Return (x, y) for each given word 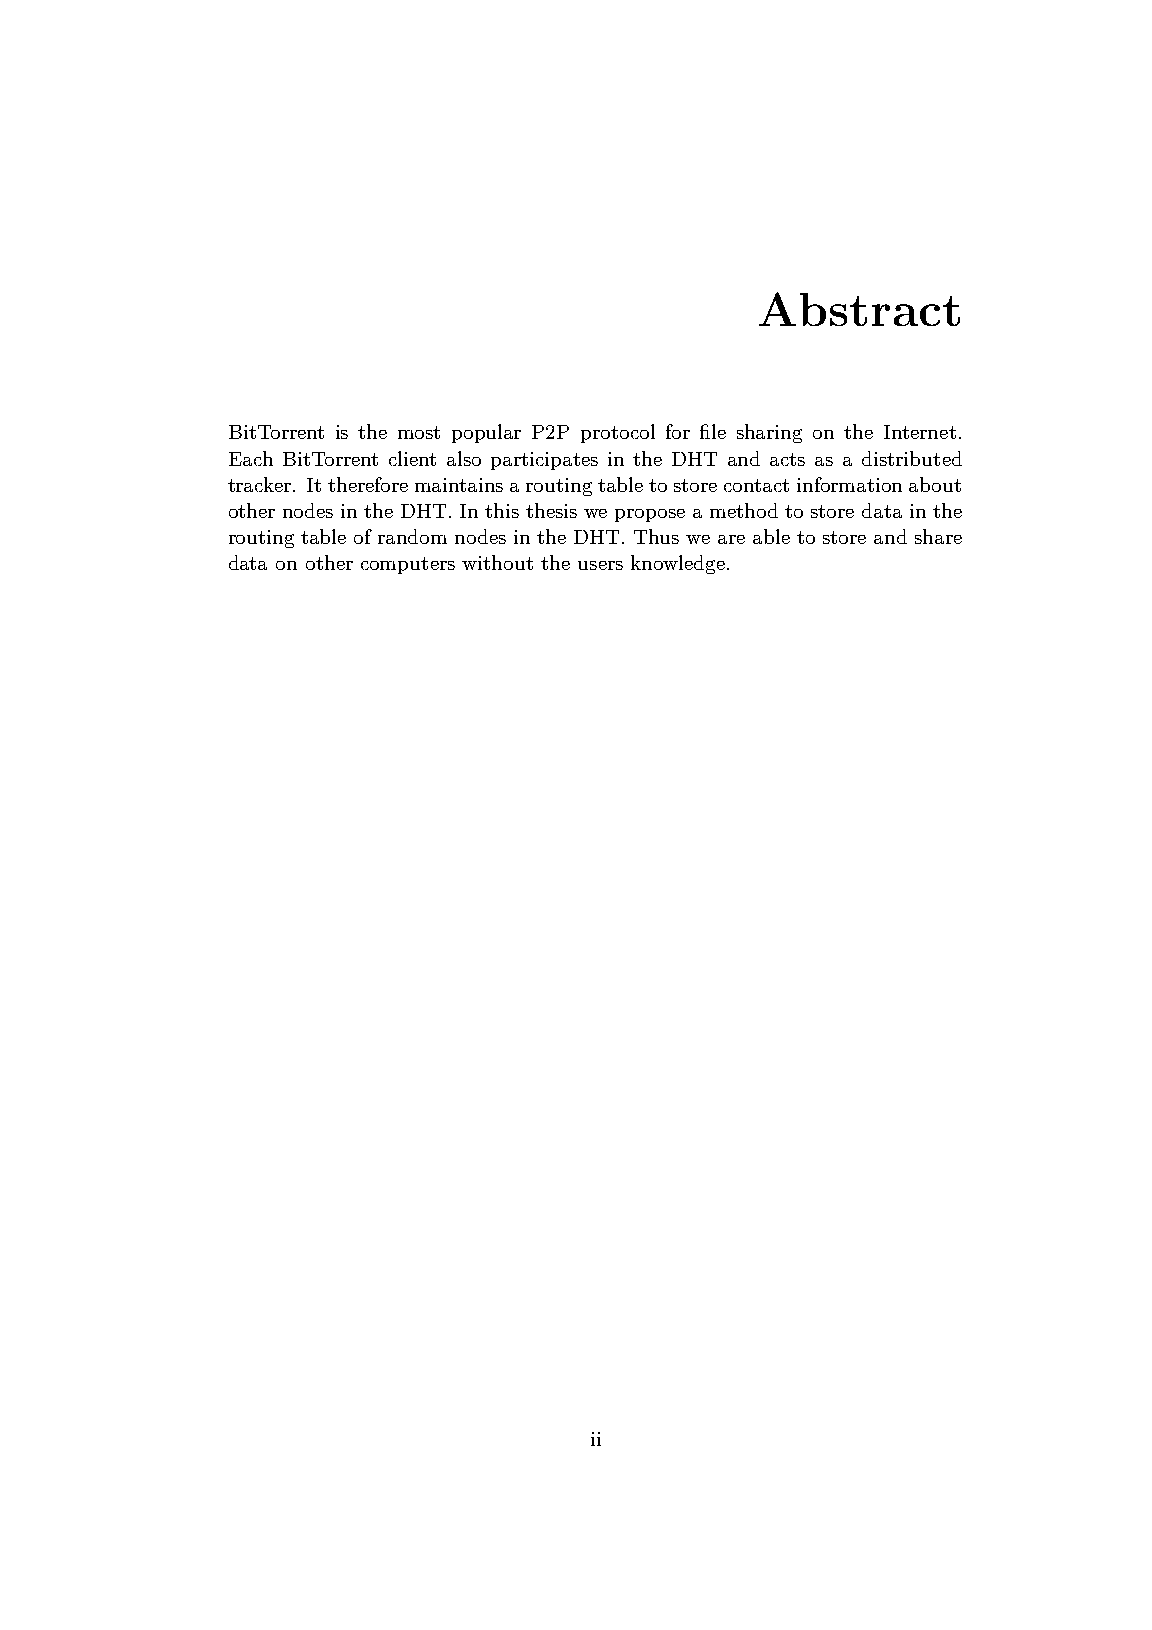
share (938, 536)
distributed (912, 458)
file (713, 431)
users (600, 565)
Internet (920, 432)
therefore (368, 484)
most (419, 432)
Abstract (859, 309)
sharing (769, 433)
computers (408, 565)
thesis (551, 510)
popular (486, 433)
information (849, 484)
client (412, 458)
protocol (618, 433)
